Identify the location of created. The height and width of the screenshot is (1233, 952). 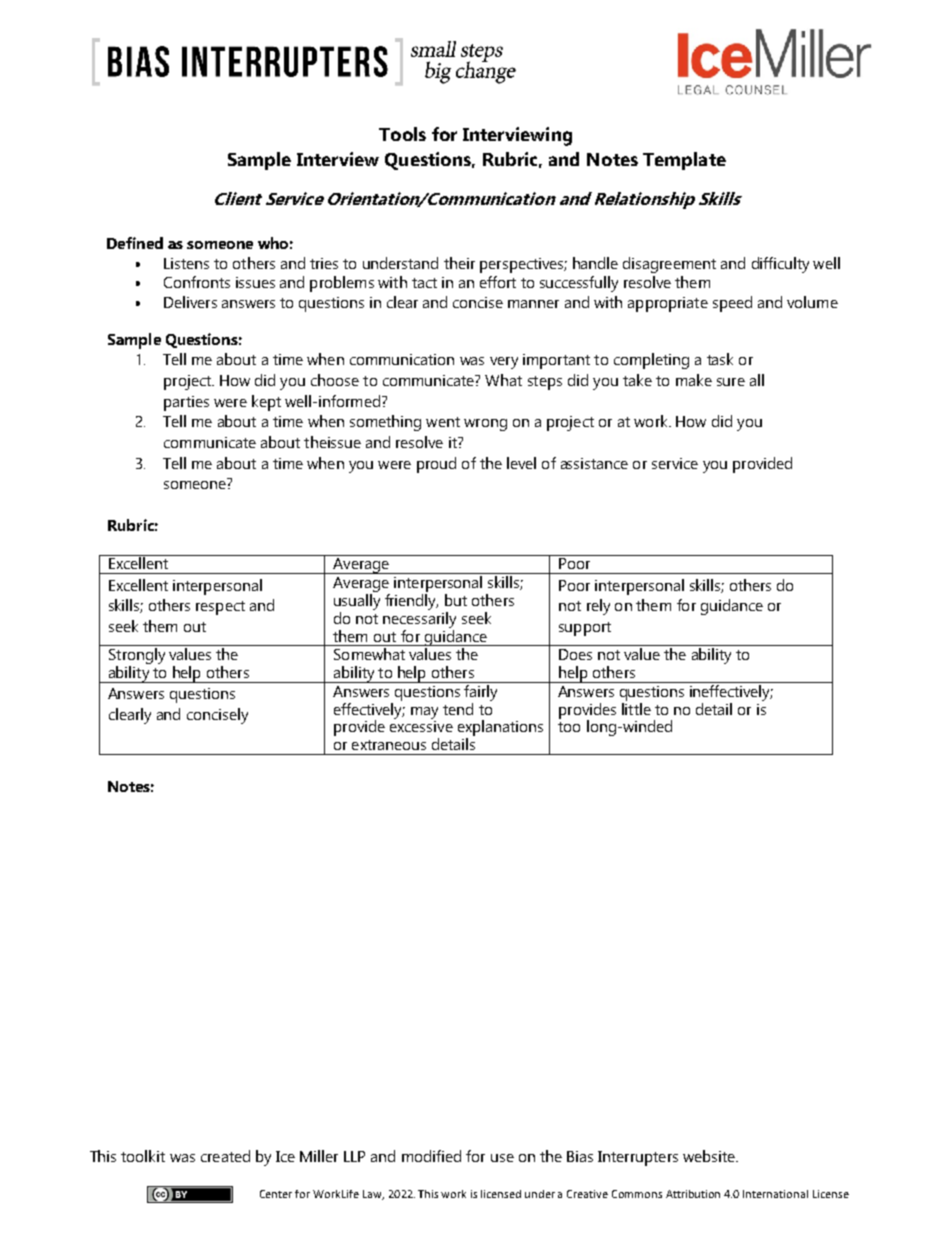
(225, 1156).
